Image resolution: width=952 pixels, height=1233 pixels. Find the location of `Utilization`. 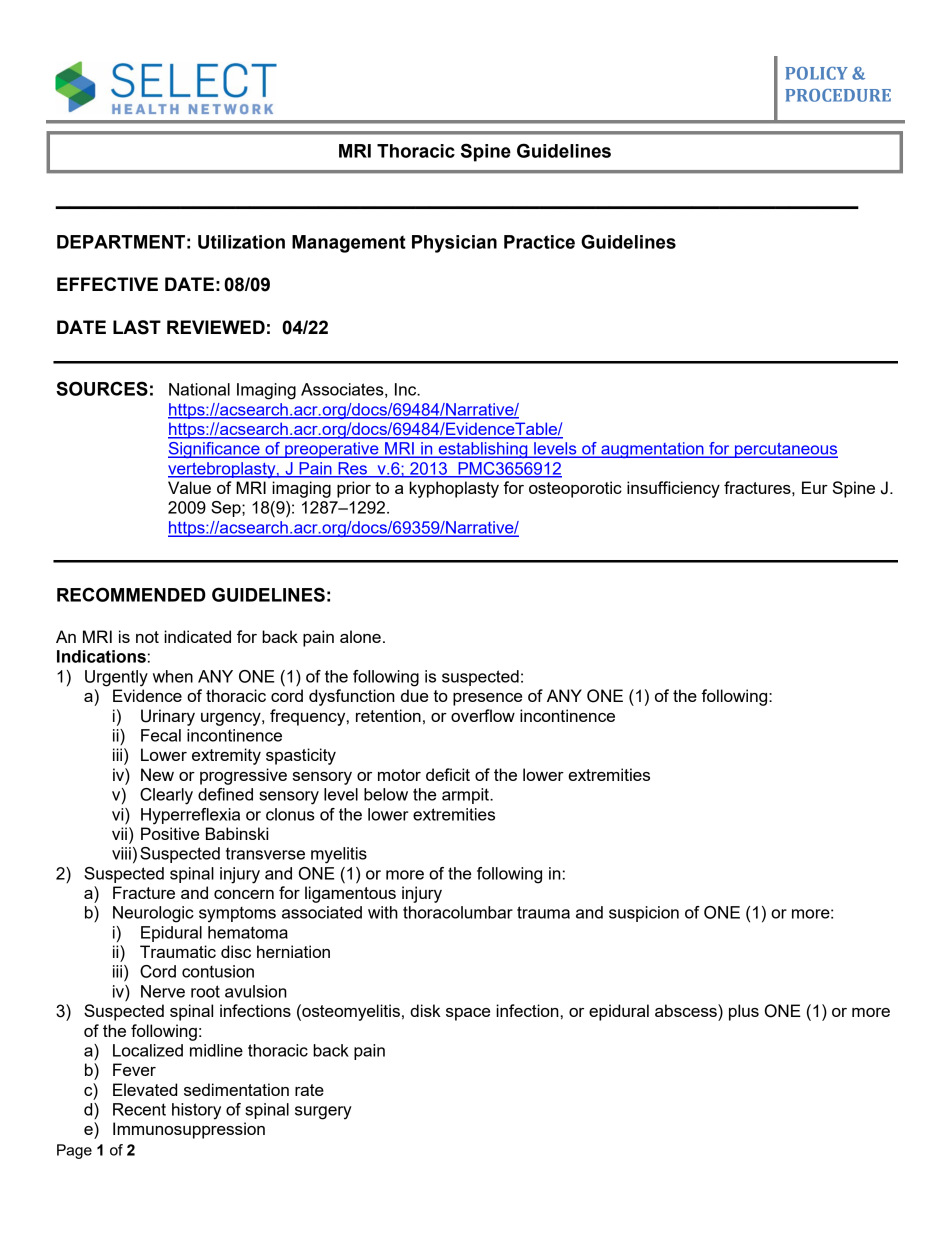

Utilization is located at coordinates (241, 242).
